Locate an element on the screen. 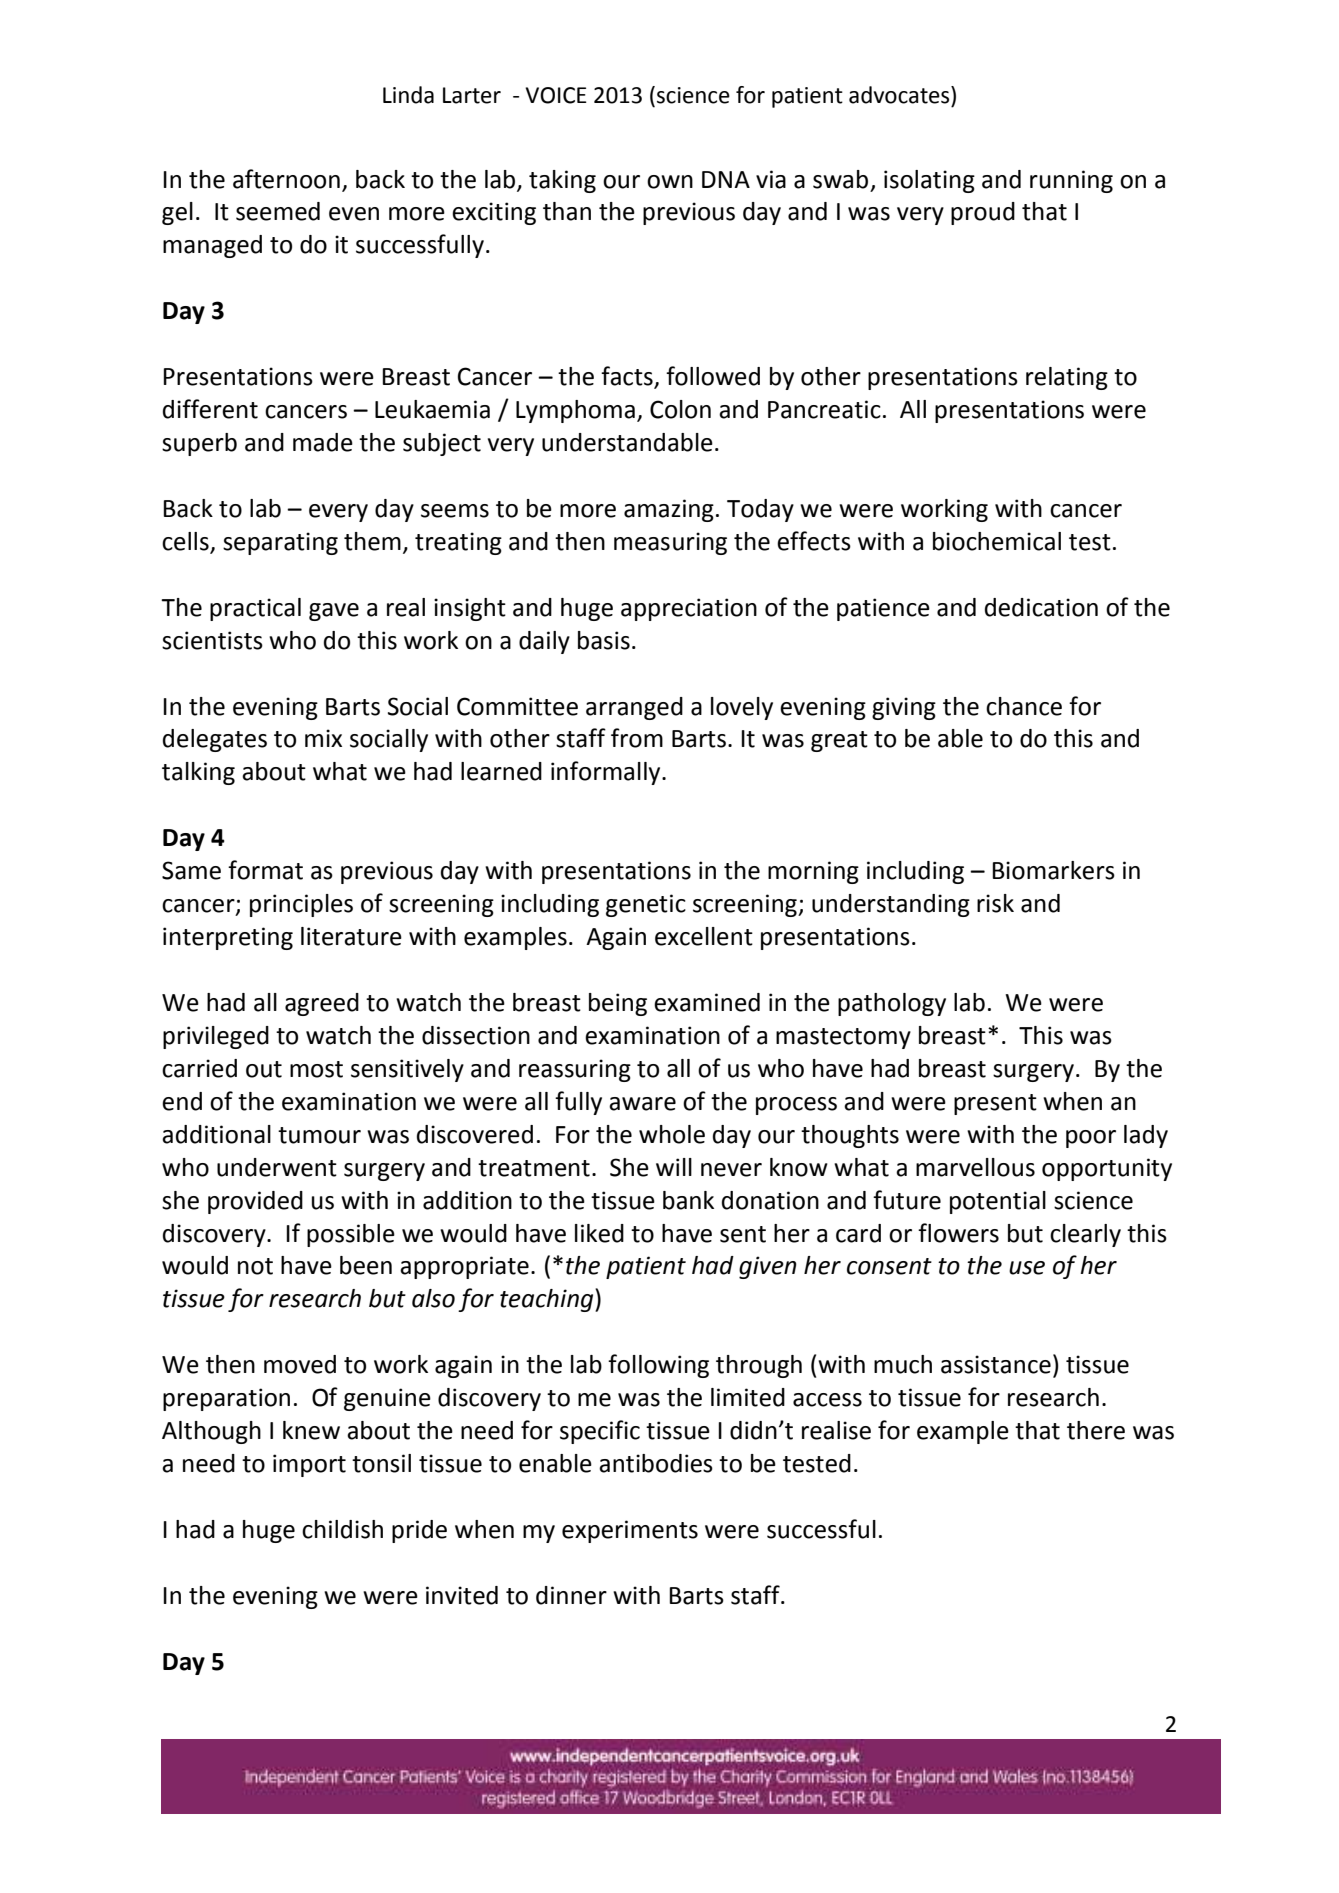 The height and width of the screenshot is (1893, 1339). relating is located at coordinates (1067, 378).
